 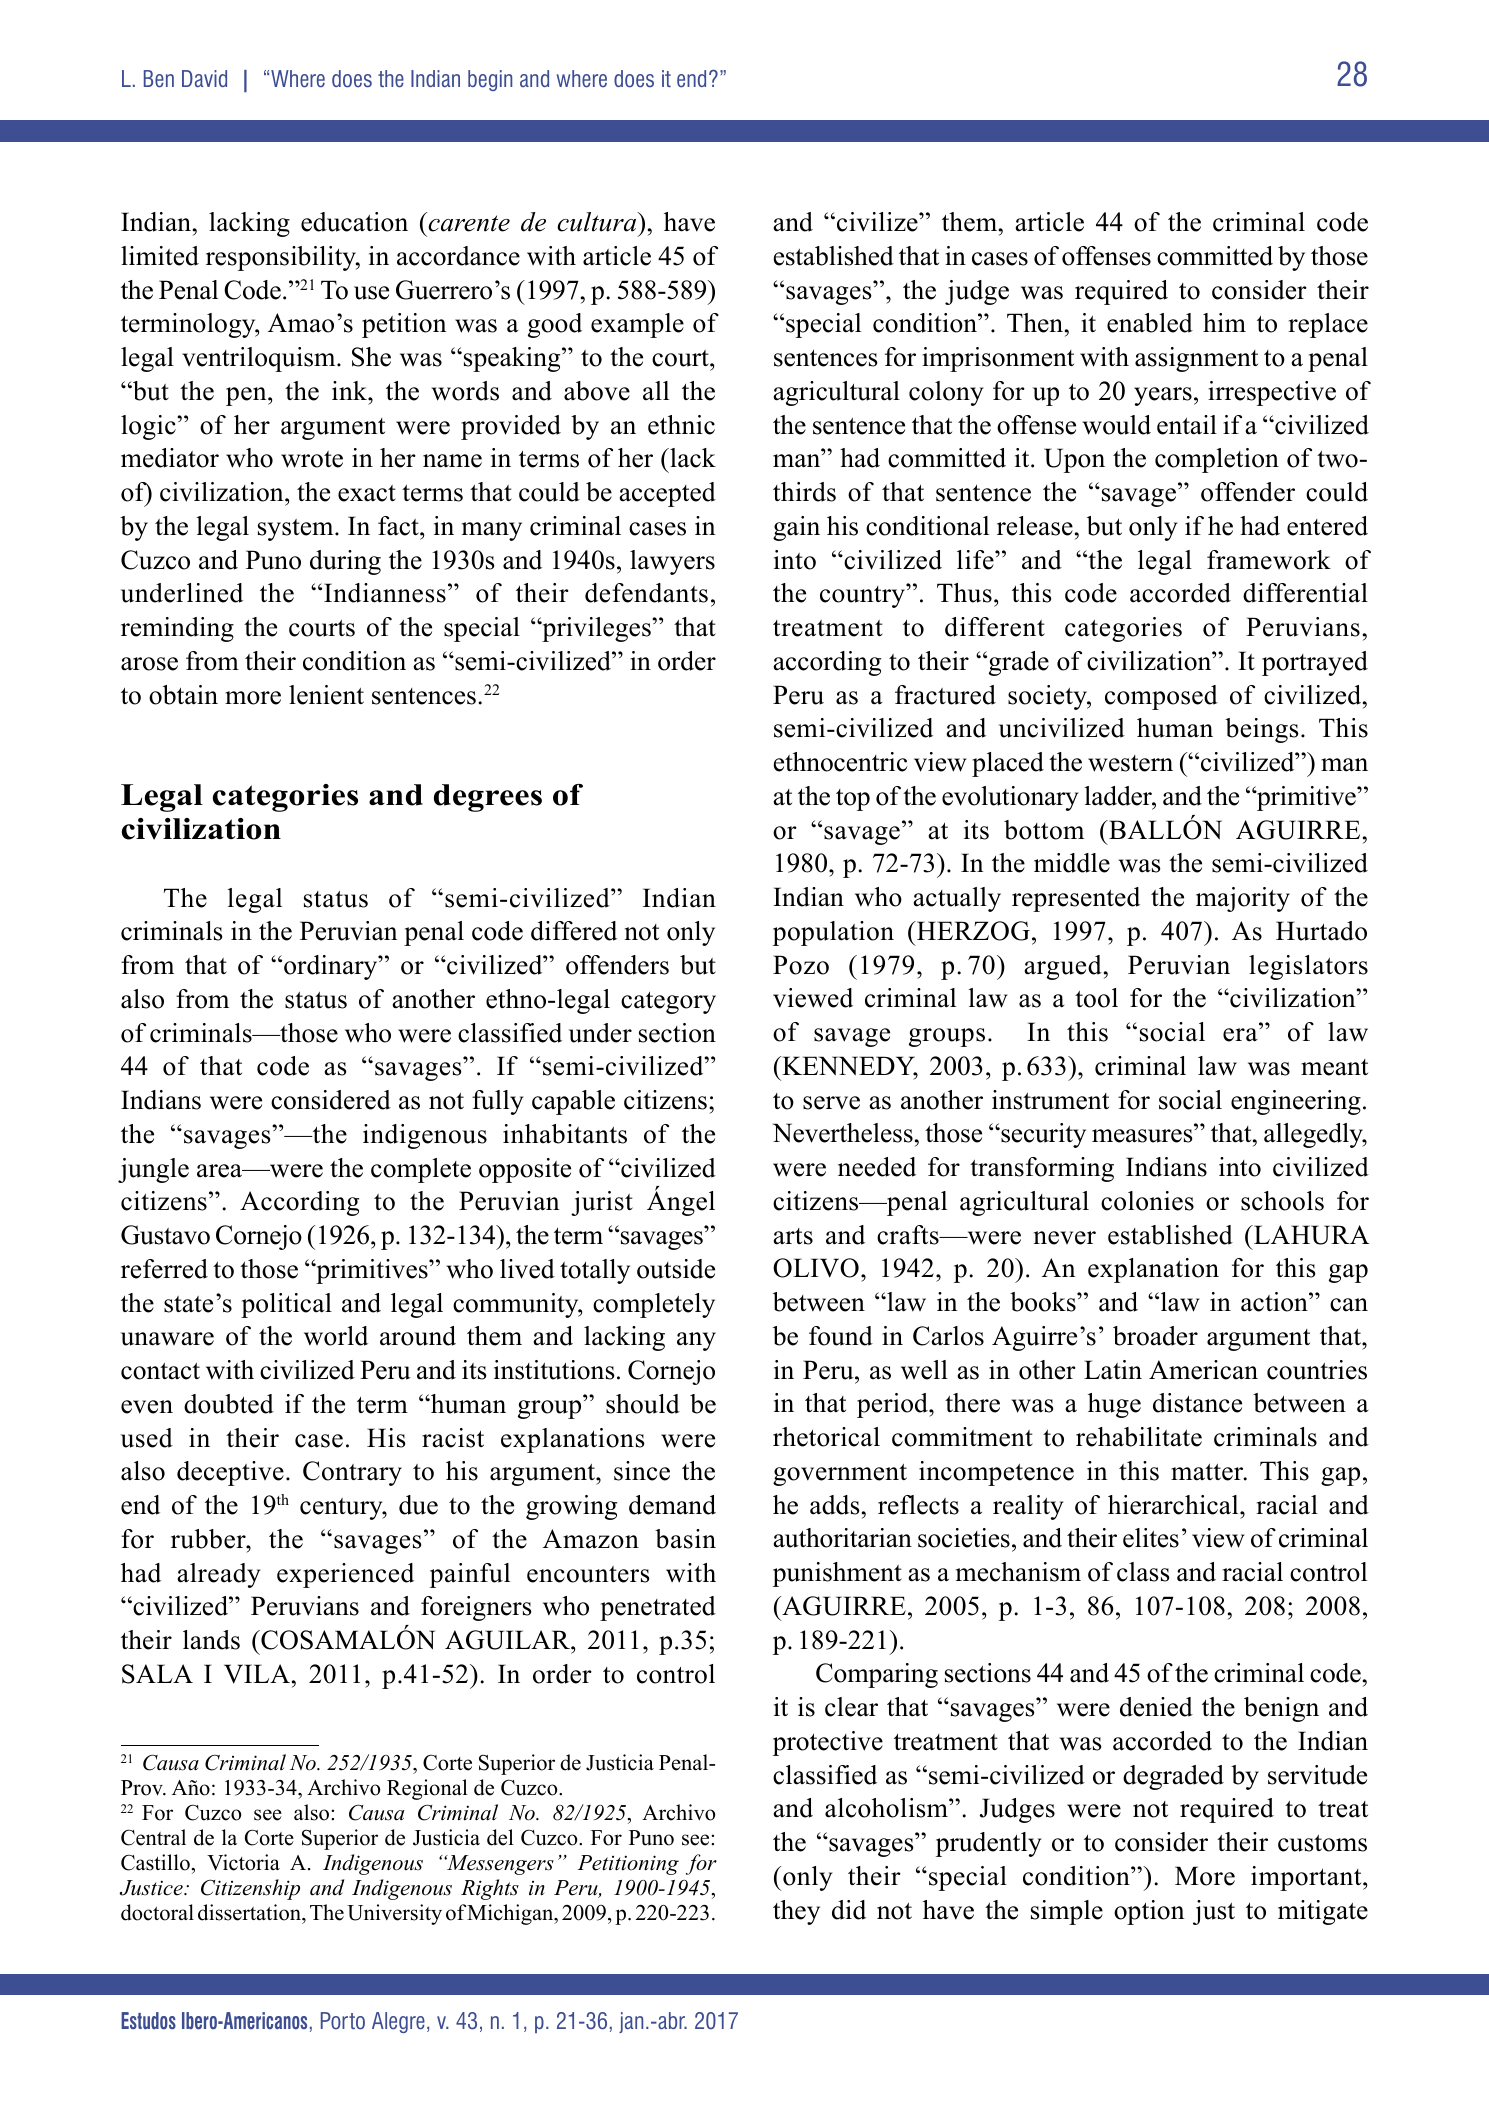 I want to click on penetrated, so click(x=658, y=1608).
